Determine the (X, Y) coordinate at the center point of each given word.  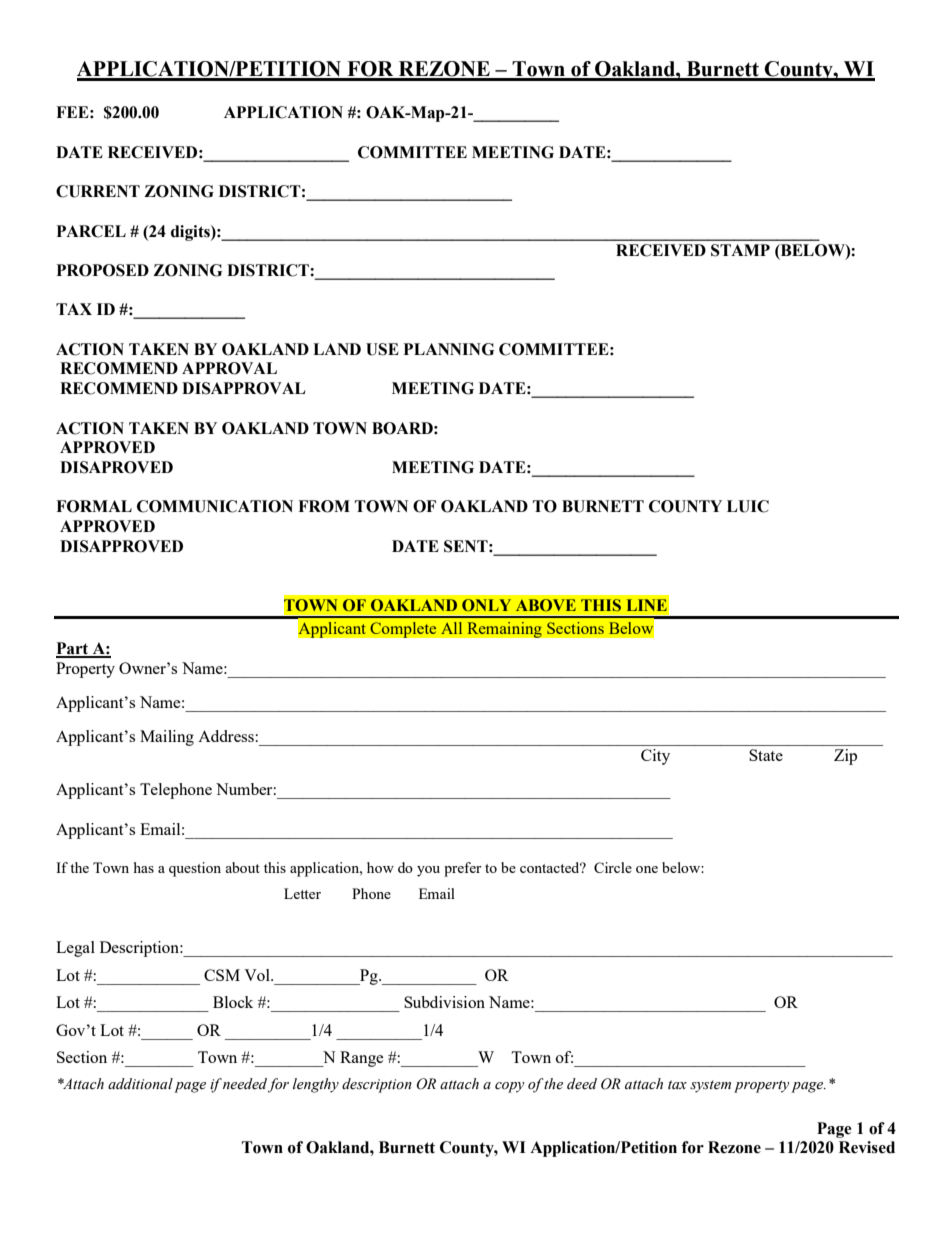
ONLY (486, 605)
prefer (463, 869)
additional (140, 1083)
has (144, 867)
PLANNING (448, 349)
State (766, 755)
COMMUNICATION (215, 506)
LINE (647, 605)
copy (509, 1087)
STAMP (740, 250)
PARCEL (91, 231)
